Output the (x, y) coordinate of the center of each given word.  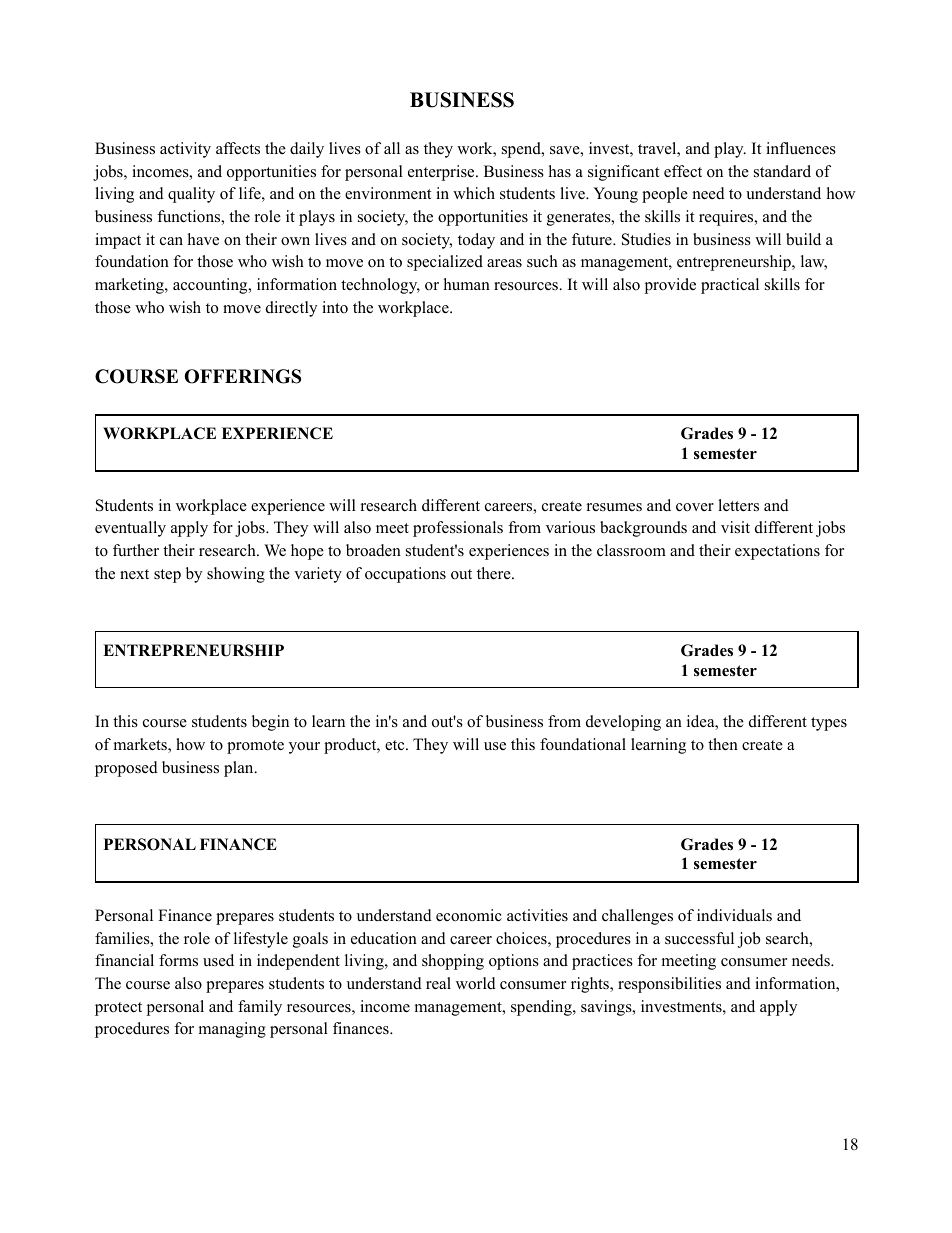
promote (255, 747)
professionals (458, 529)
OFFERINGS (243, 376)
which (474, 193)
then (723, 744)
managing (232, 1030)
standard (782, 171)
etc (396, 745)
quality (191, 195)
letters (738, 505)
